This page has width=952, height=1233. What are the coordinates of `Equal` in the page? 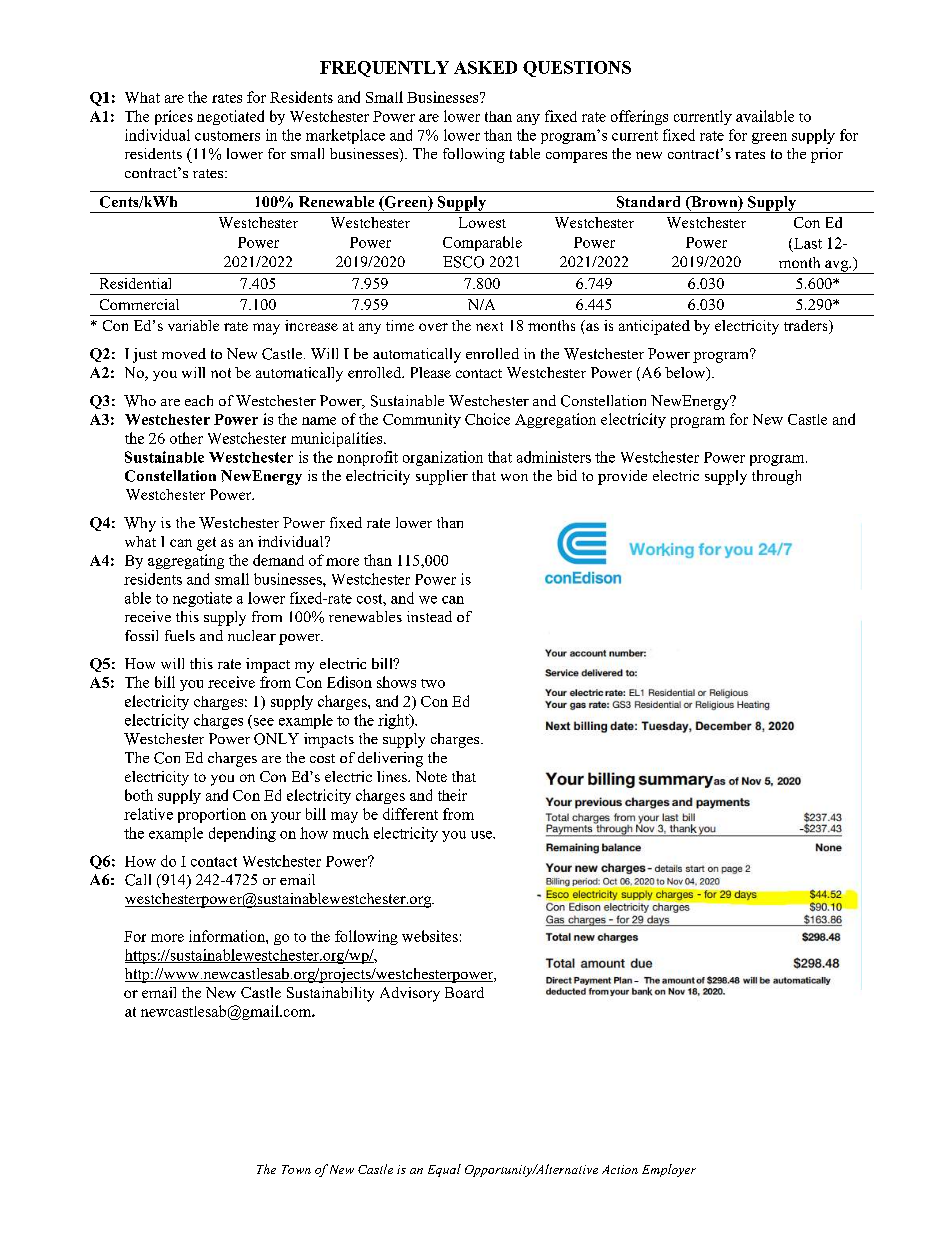 It's located at (444, 1170).
